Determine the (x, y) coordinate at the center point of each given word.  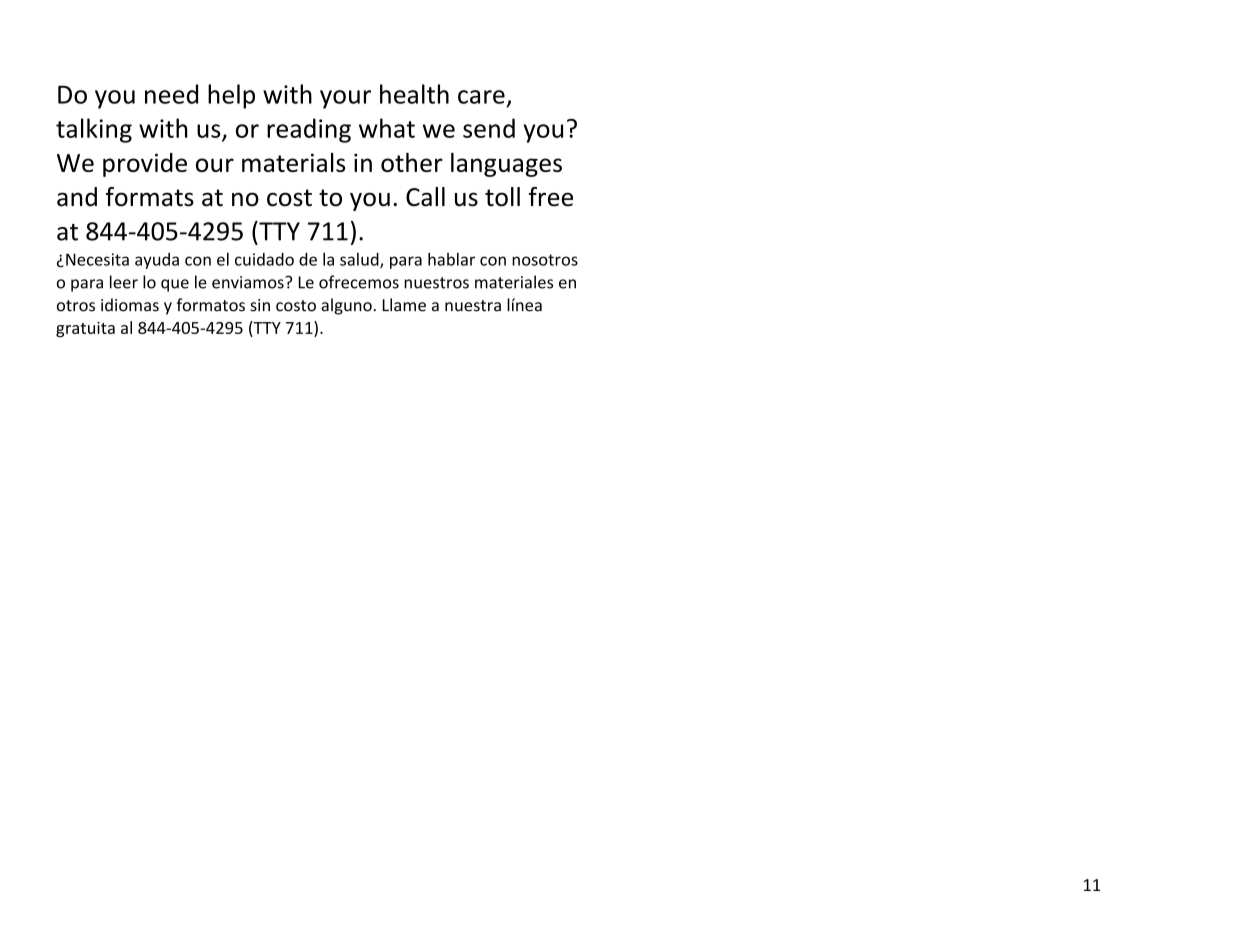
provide (145, 165)
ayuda (157, 261)
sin (260, 305)
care (481, 97)
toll (502, 197)
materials (293, 162)
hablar (451, 259)
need (171, 94)
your (345, 99)
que (175, 285)
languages (506, 165)
